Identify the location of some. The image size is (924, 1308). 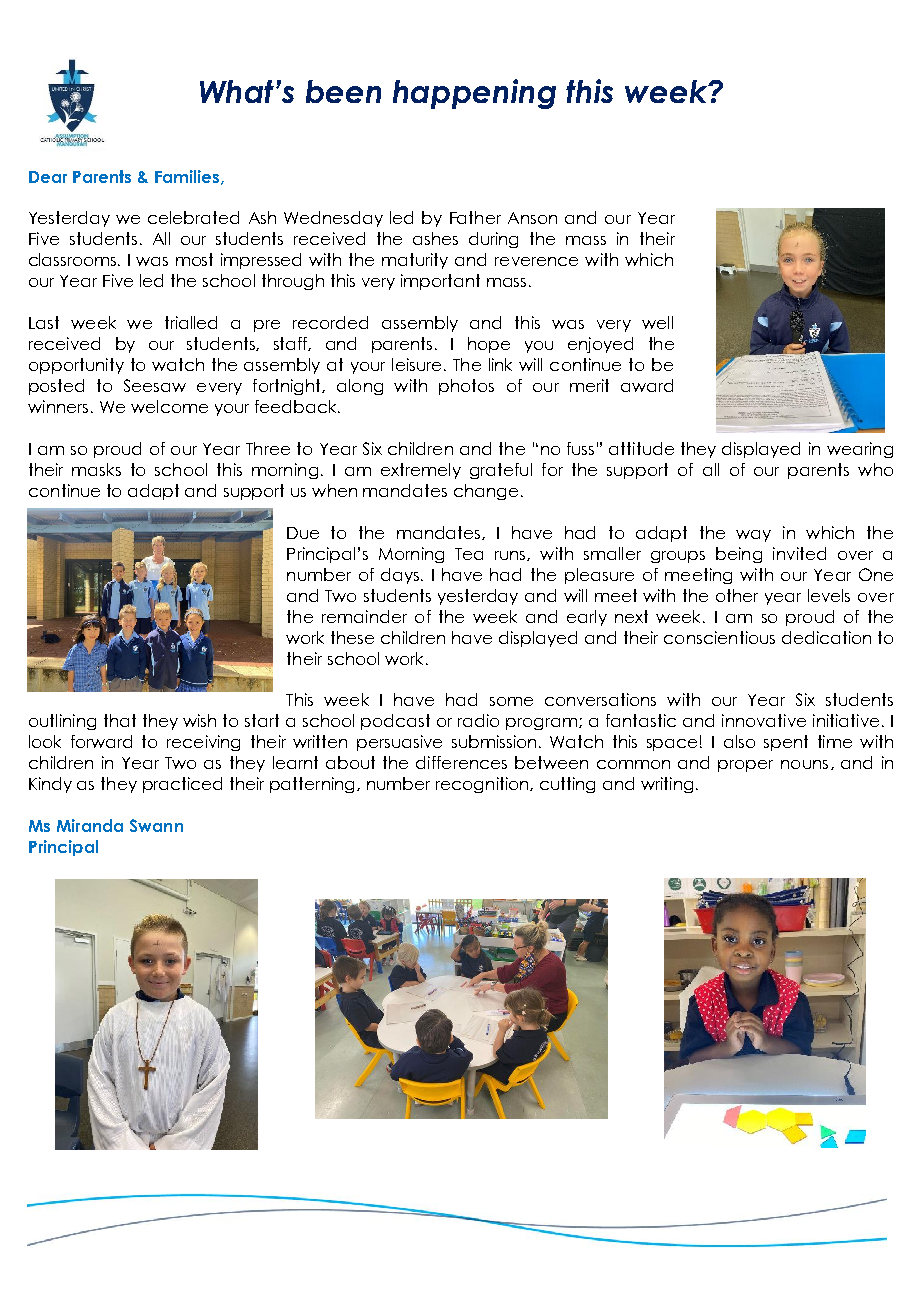
(511, 701).
